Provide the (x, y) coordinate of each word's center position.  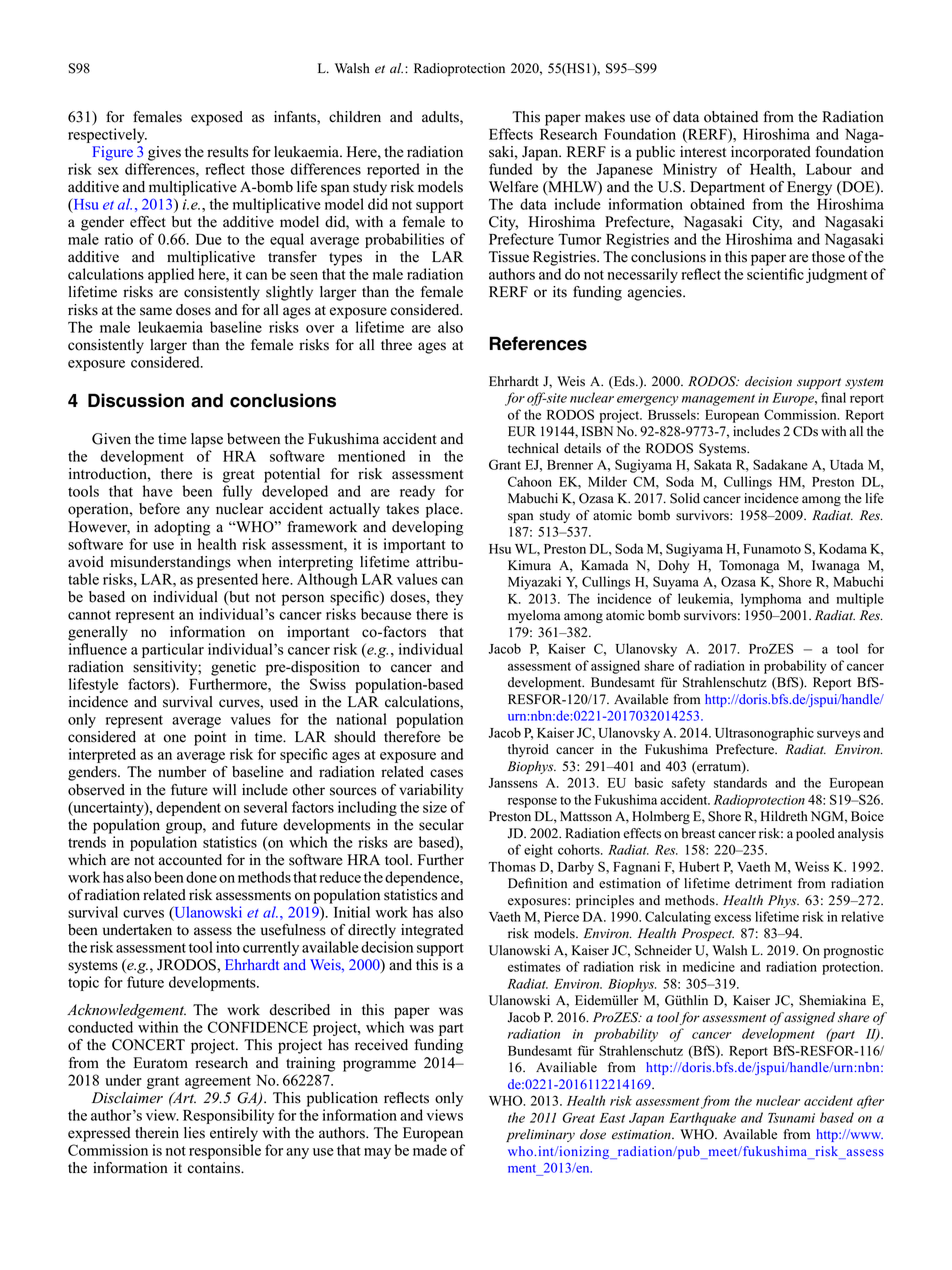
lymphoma (771, 600)
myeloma (534, 616)
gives (164, 153)
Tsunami (791, 1118)
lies (194, 1133)
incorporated (771, 153)
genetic (233, 668)
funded (510, 169)
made (430, 1150)
